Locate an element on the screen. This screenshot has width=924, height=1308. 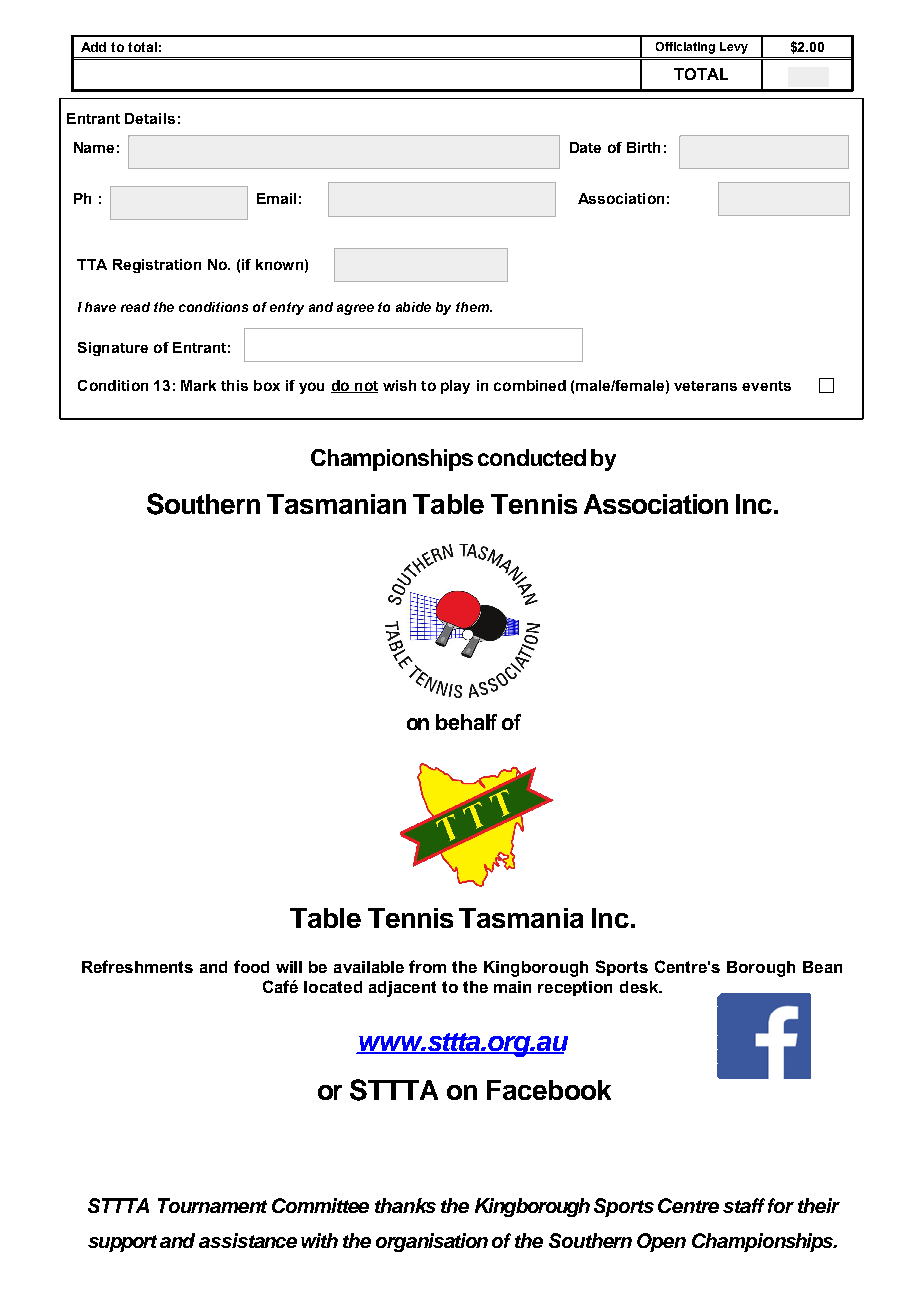
events is located at coordinates (766, 386).
